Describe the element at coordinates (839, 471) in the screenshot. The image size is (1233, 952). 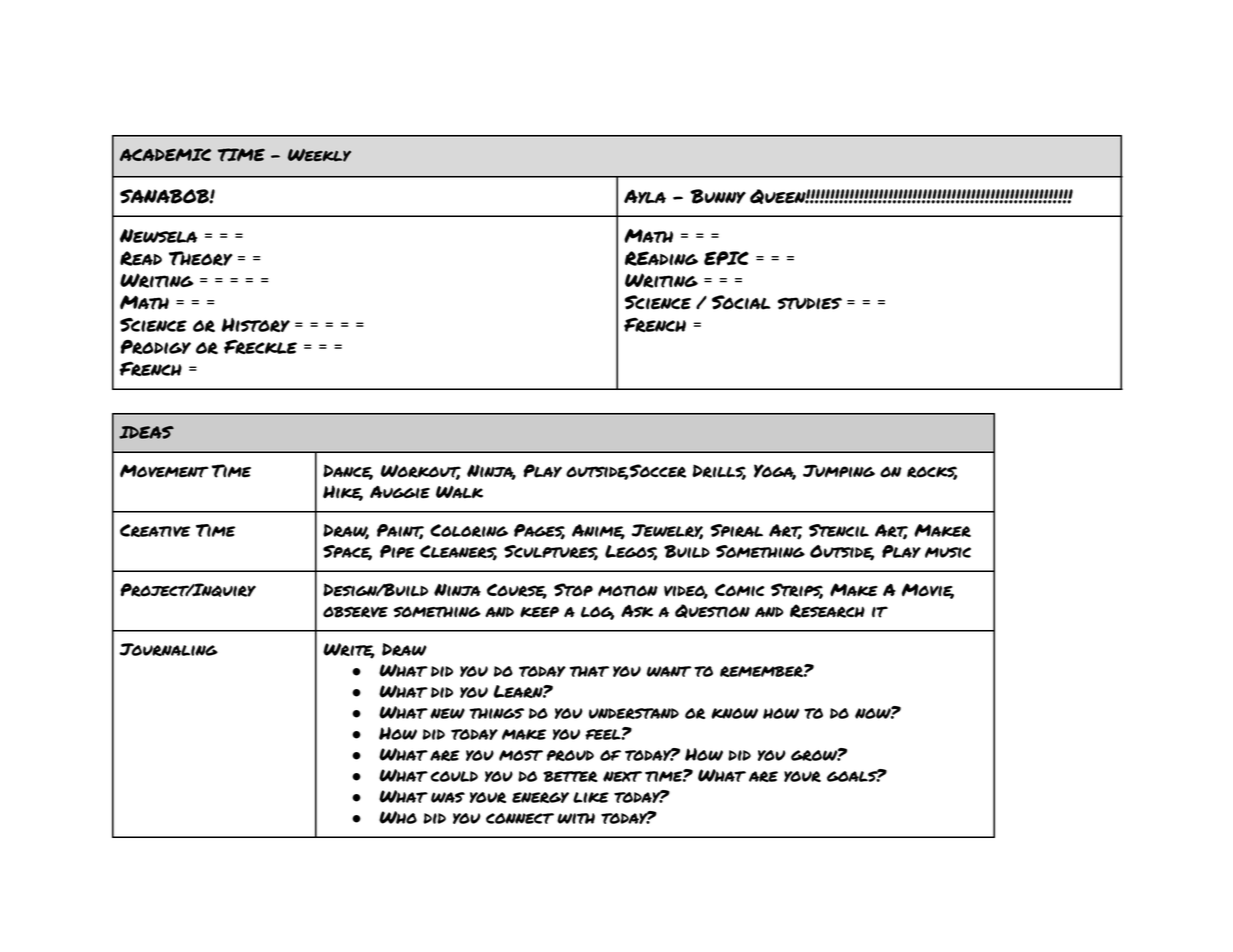
I see `Jumping` at that location.
